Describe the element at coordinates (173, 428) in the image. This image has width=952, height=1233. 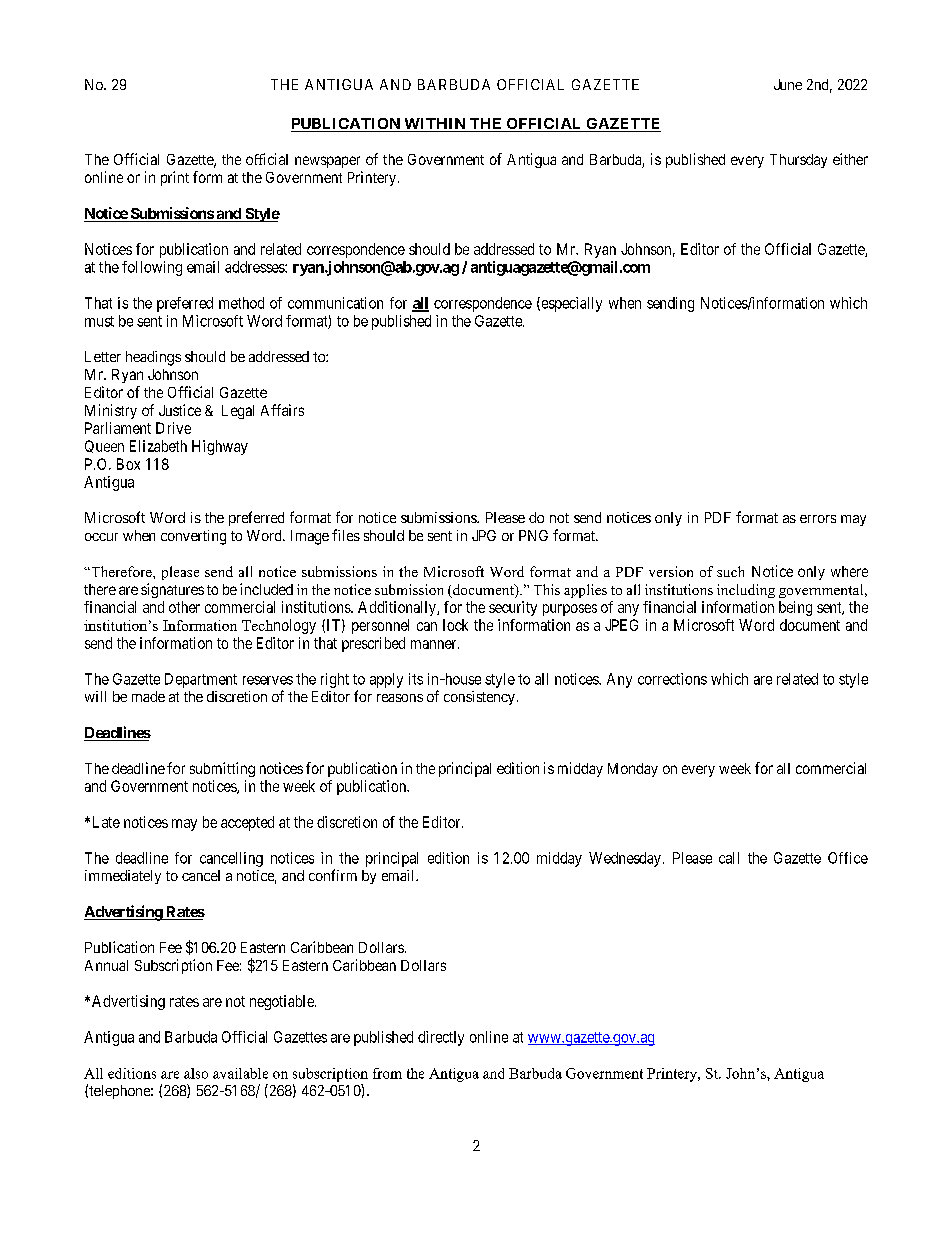
I see `Drive` at that location.
